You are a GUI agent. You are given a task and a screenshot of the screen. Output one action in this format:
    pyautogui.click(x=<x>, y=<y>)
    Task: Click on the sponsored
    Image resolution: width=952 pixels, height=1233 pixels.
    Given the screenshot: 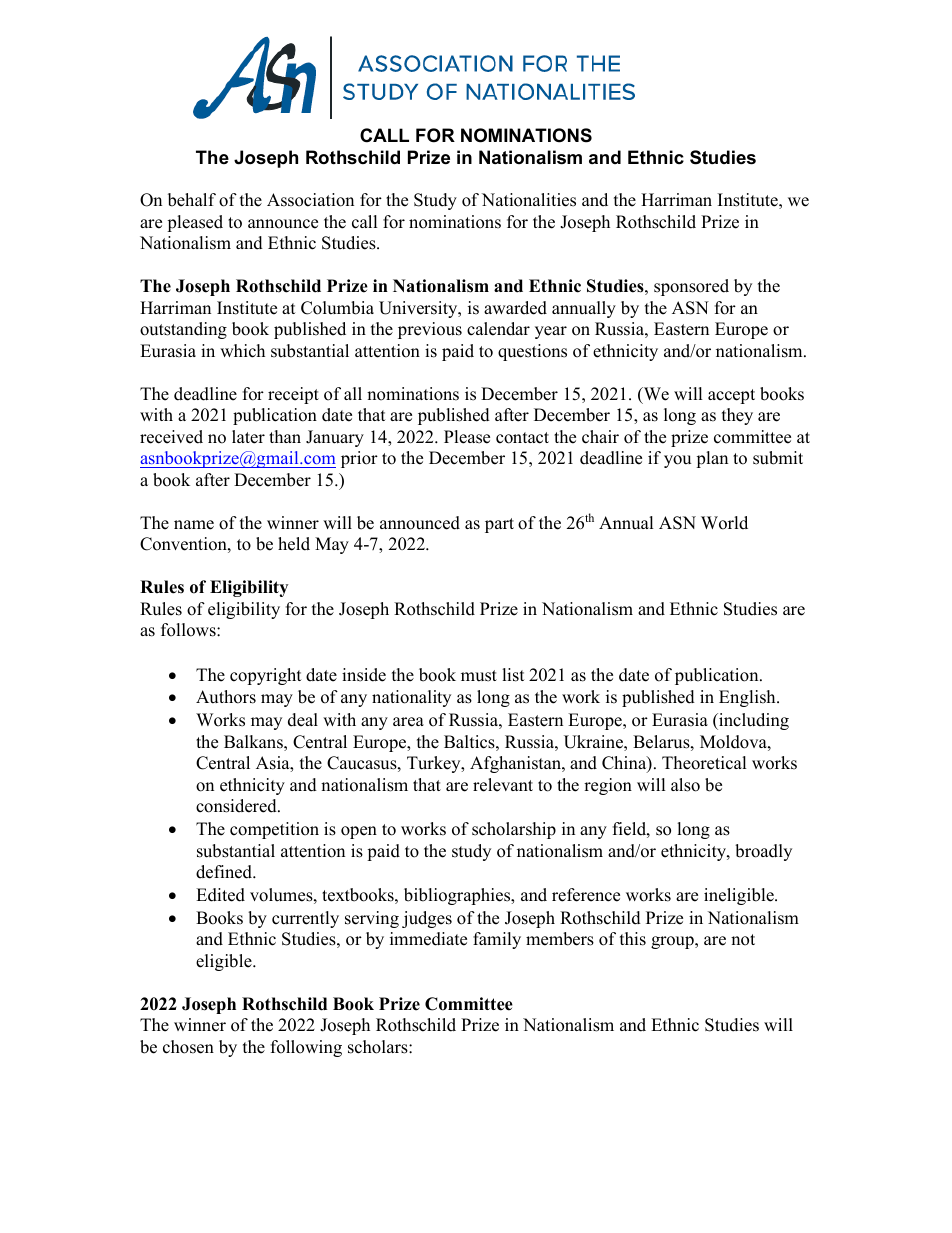 What is the action you would take?
    pyautogui.click(x=691, y=287)
